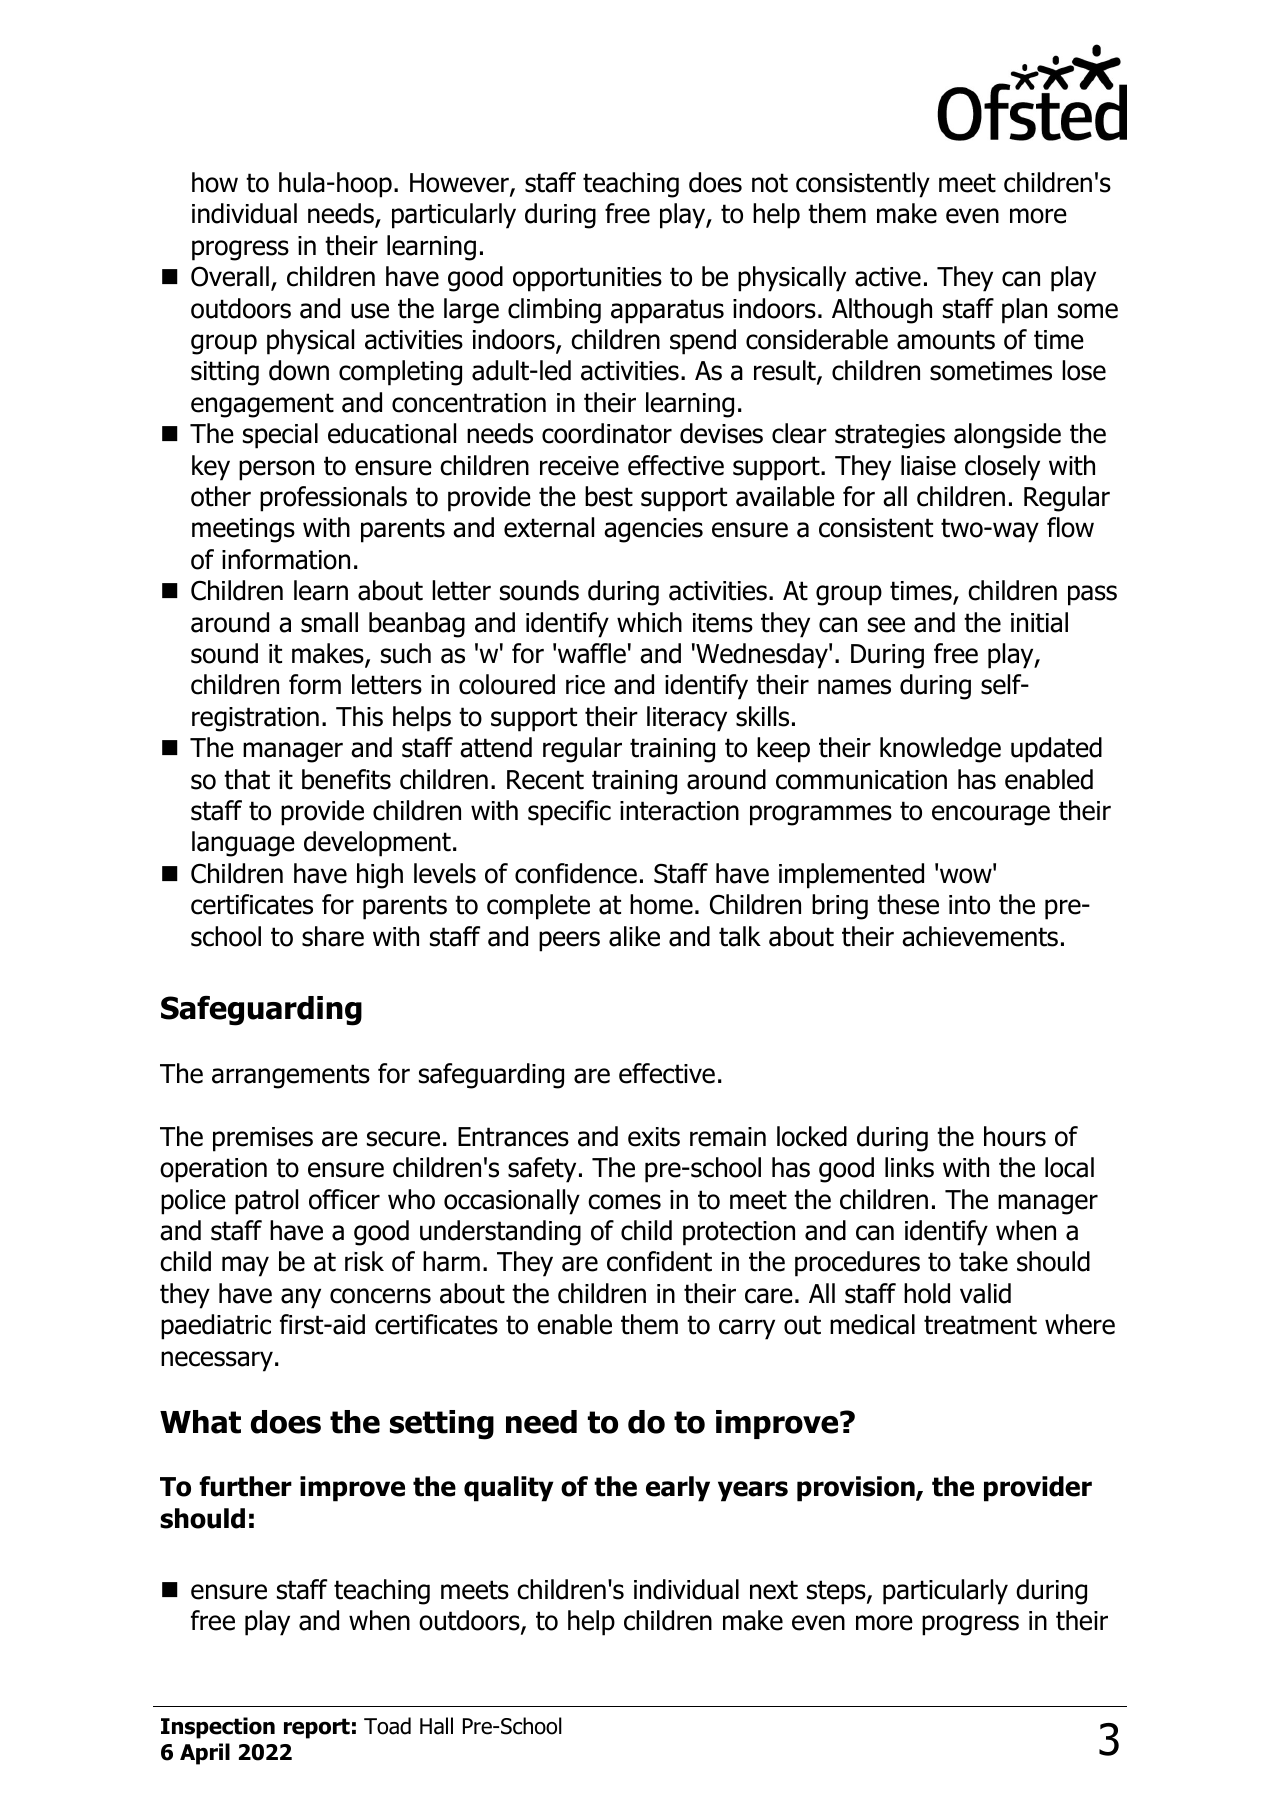  What do you see at coordinates (346, 779) in the screenshot?
I see `benefits` at bounding box center [346, 779].
